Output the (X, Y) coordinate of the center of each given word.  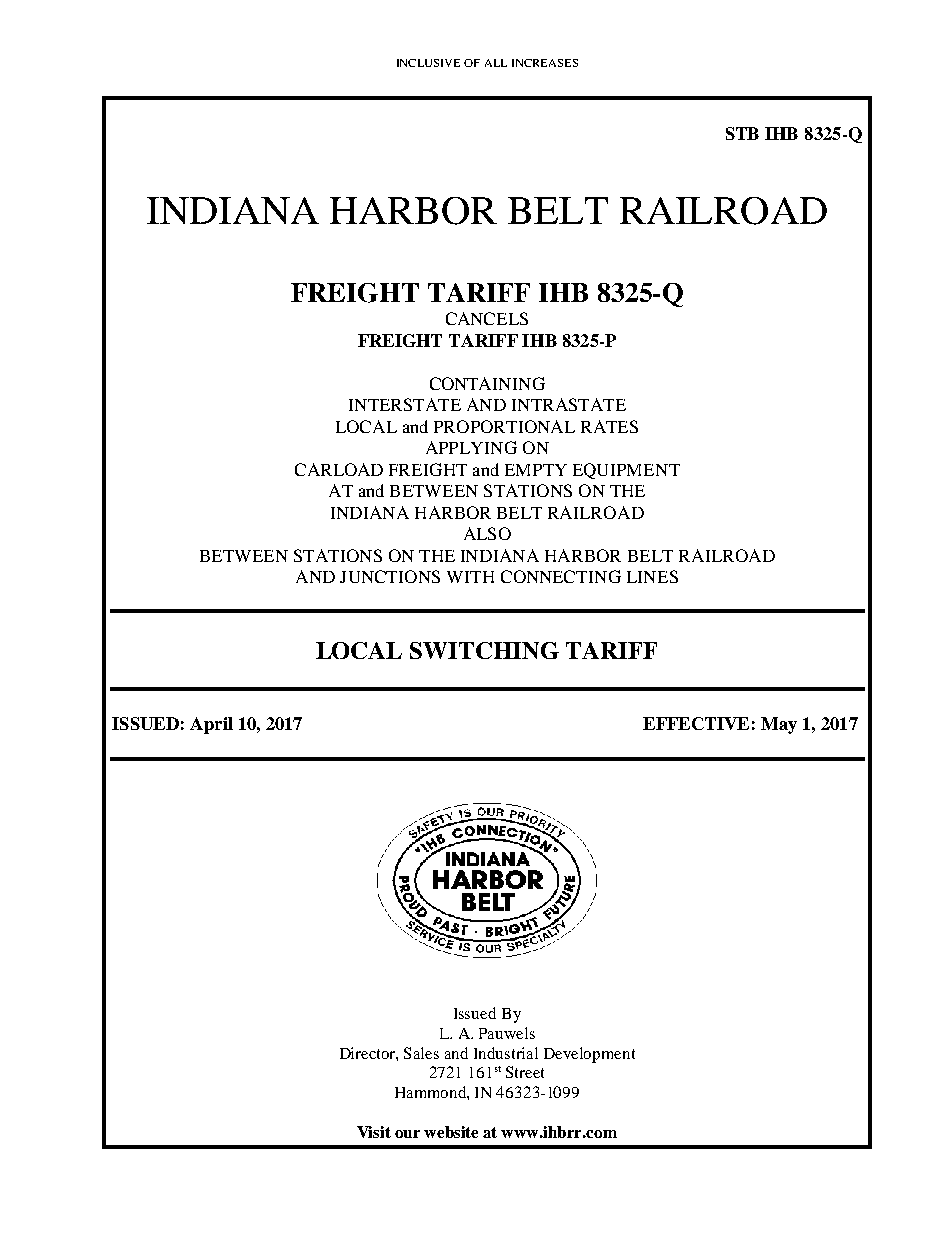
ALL (496, 63)
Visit (374, 1132)
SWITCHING (484, 650)
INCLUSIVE (428, 63)
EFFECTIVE (696, 723)
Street (525, 1072)
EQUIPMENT (626, 471)
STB (742, 133)
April (211, 725)
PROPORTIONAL (504, 426)
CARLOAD (339, 469)
